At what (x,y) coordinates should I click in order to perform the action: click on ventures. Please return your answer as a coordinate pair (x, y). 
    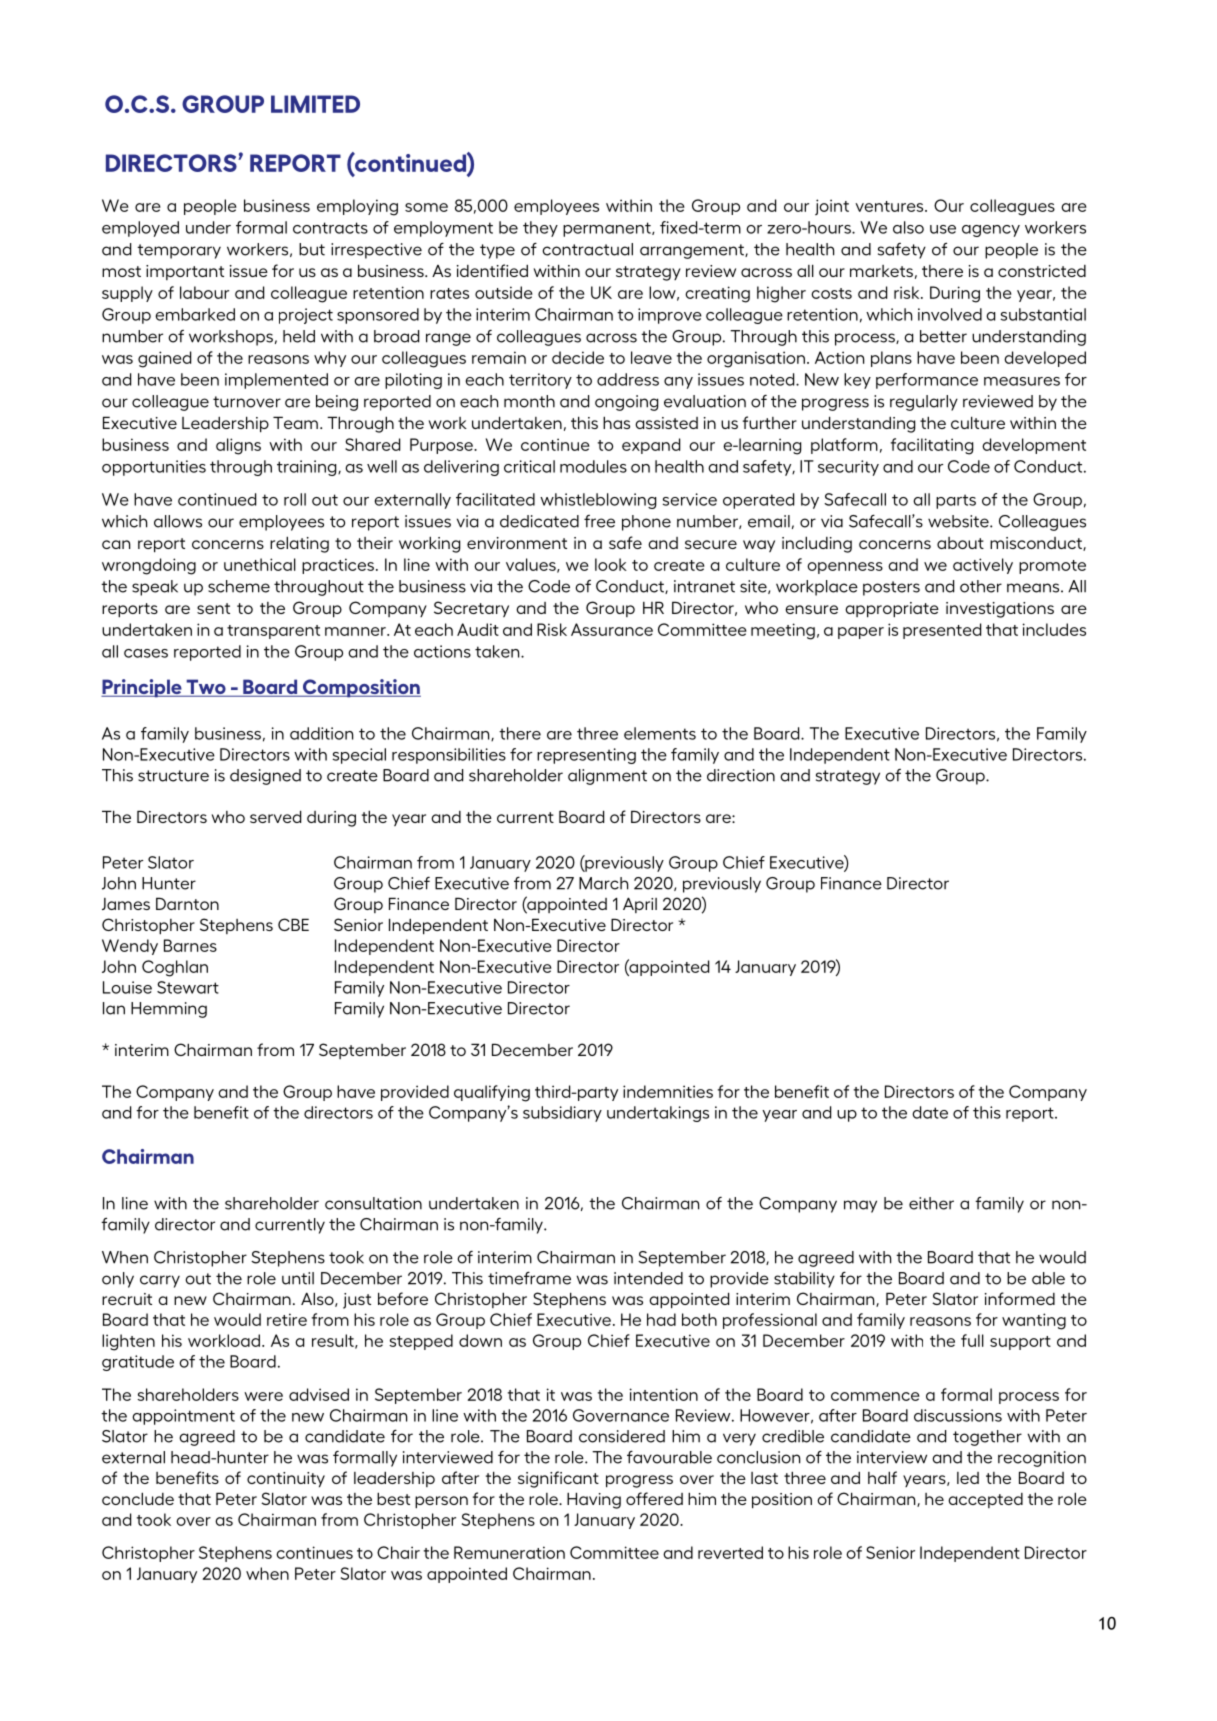
    Looking at the image, I should click on (890, 206).
